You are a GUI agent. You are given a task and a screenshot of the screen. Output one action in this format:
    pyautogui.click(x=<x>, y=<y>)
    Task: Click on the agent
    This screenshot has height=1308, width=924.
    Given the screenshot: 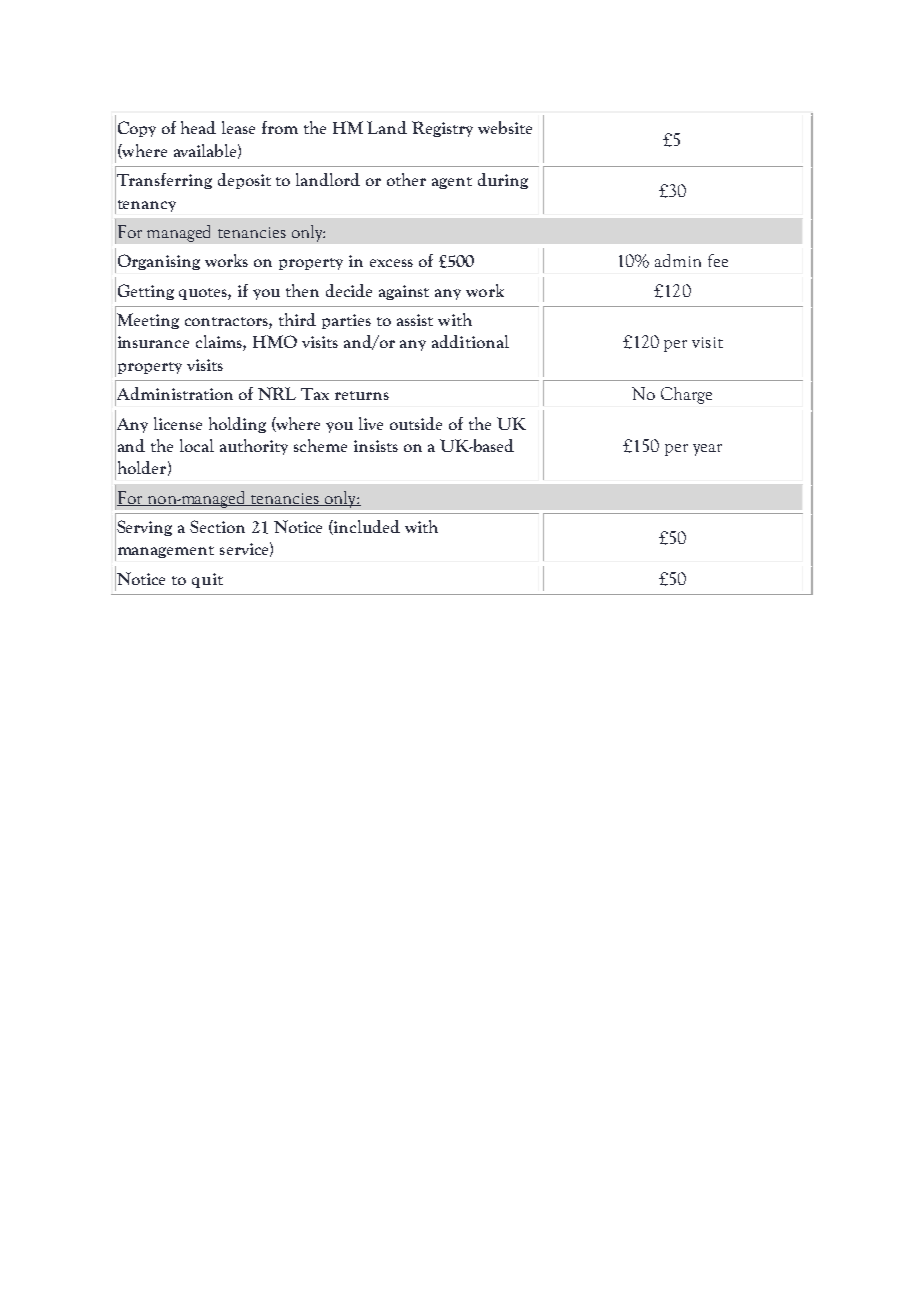 What is the action you would take?
    pyautogui.click(x=452, y=183)
